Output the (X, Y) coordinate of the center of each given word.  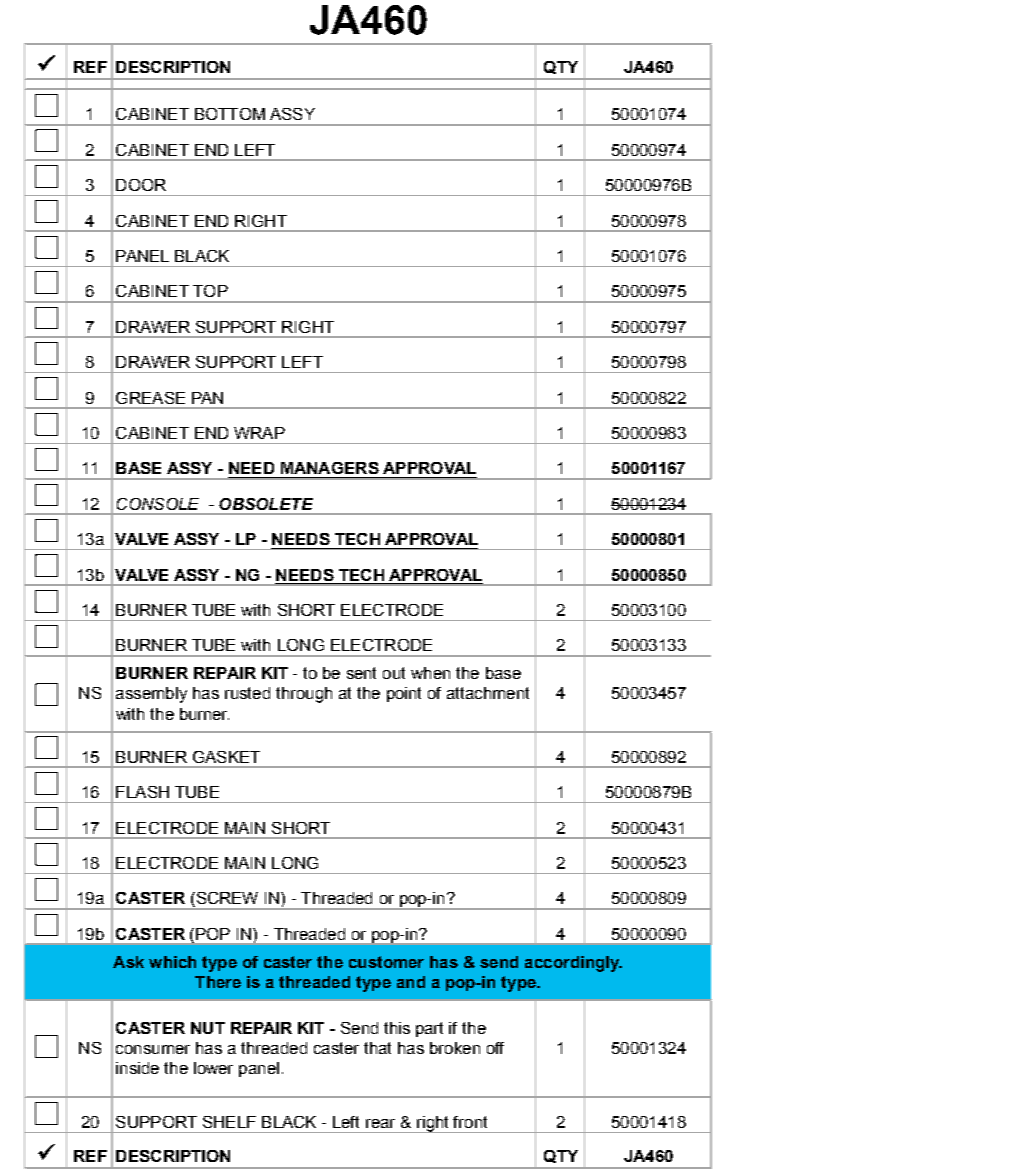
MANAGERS (330, 468)
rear (380, 1123)
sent (361, 673)
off (495, 1048)
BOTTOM (230, 114)
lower (213, 1068)
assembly (151, 695)
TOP (210, 291)
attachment (488, 693)
